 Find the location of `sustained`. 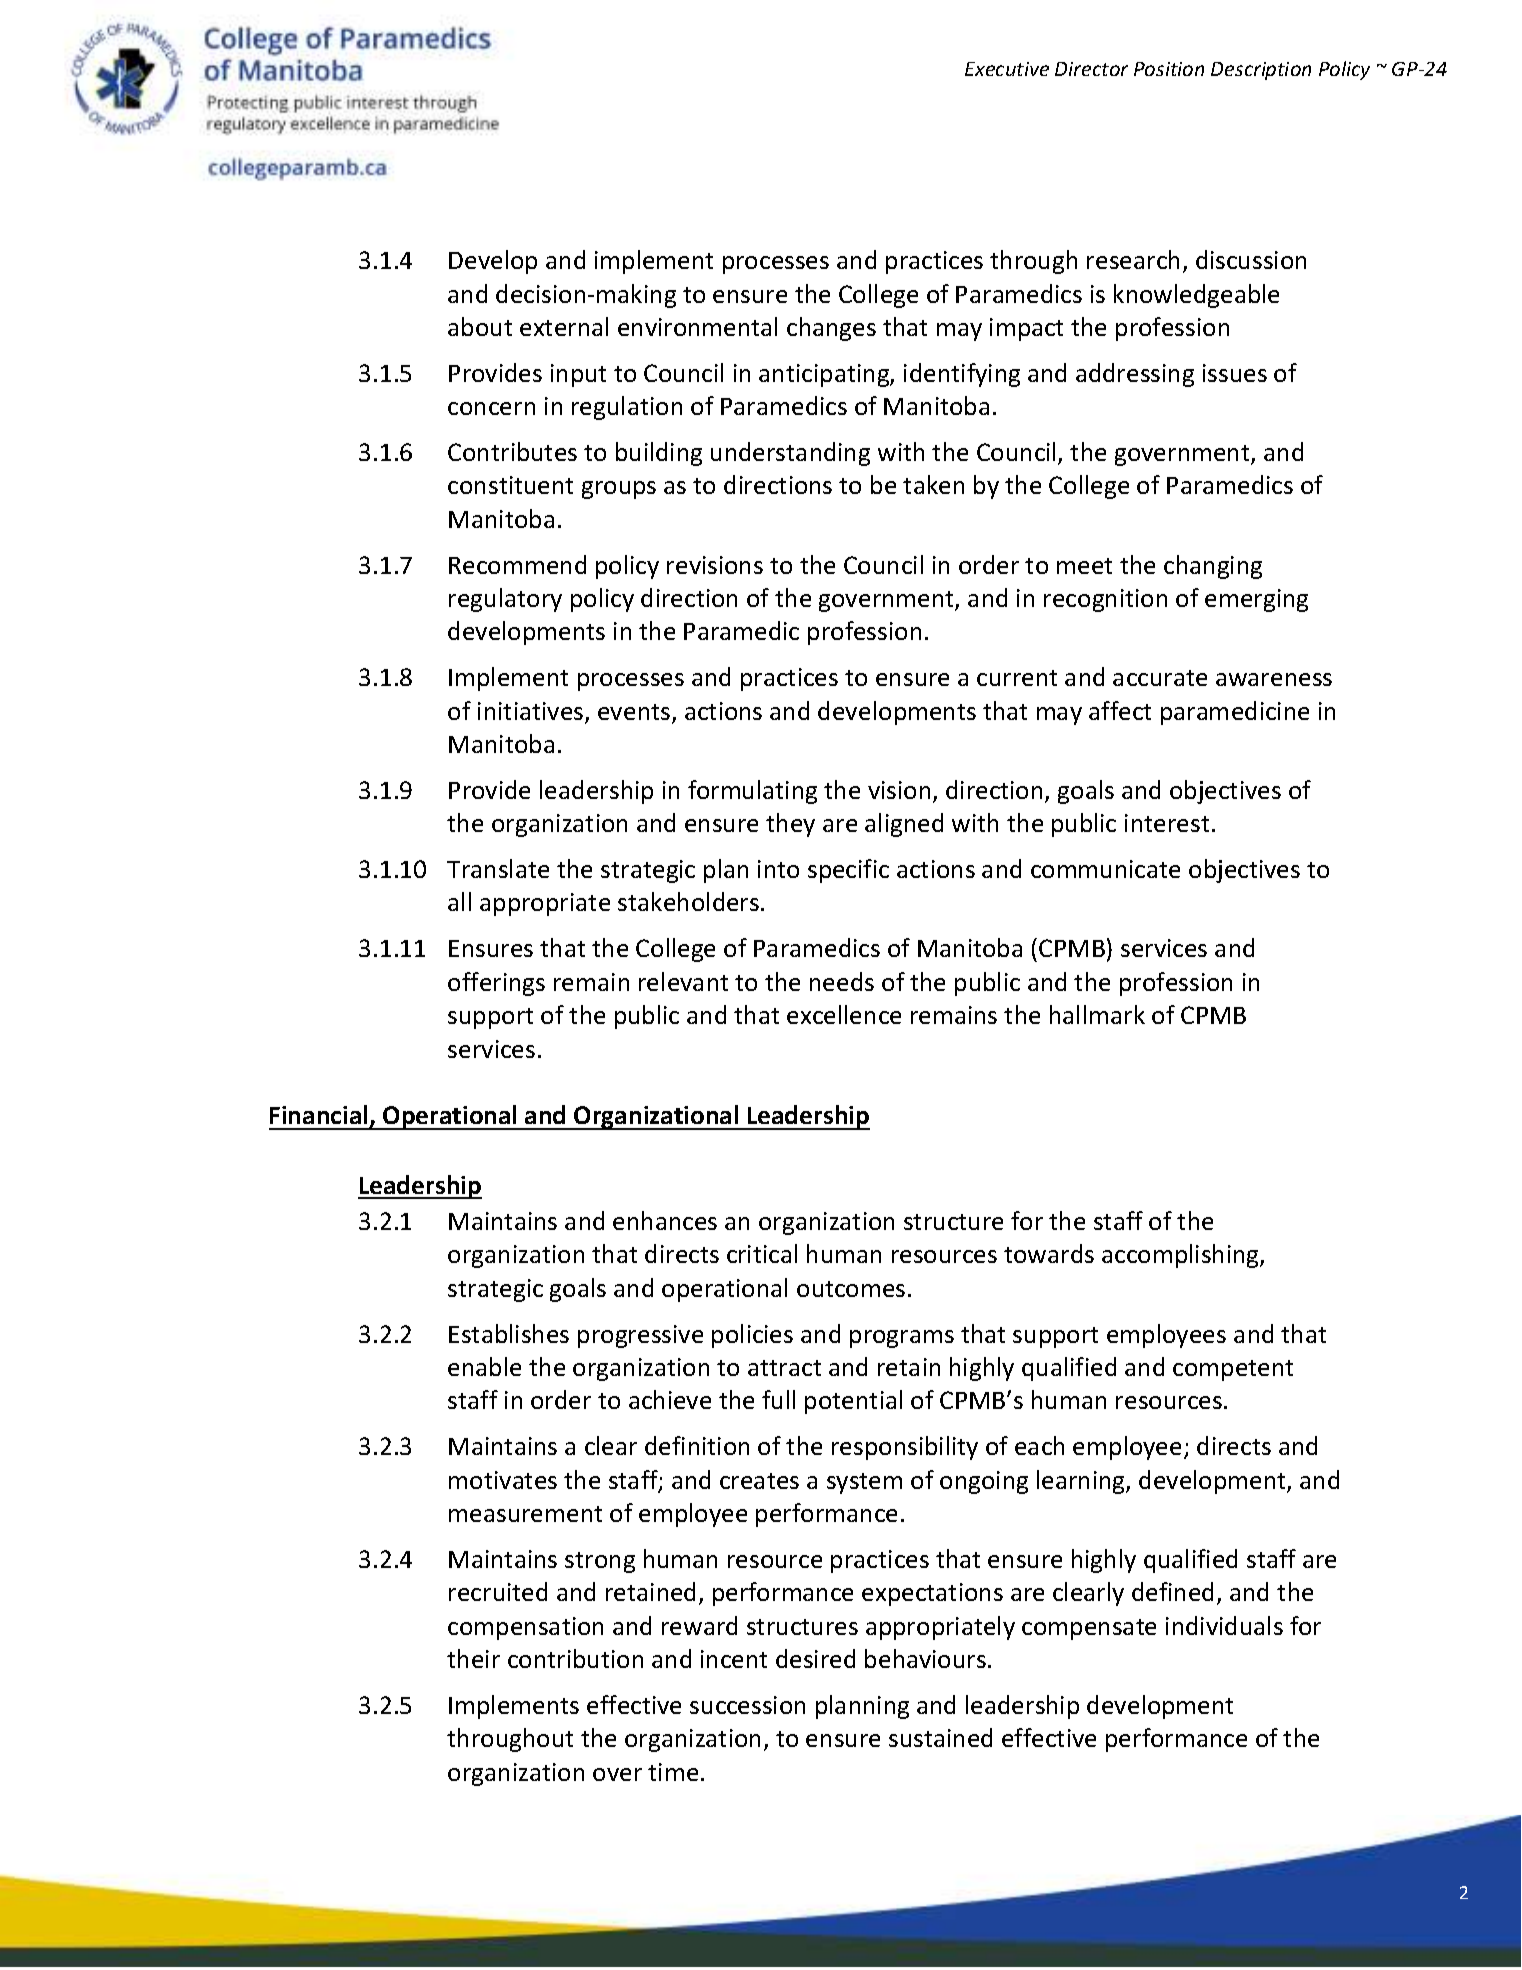

sustained is located at coordinates (940, 1737).
